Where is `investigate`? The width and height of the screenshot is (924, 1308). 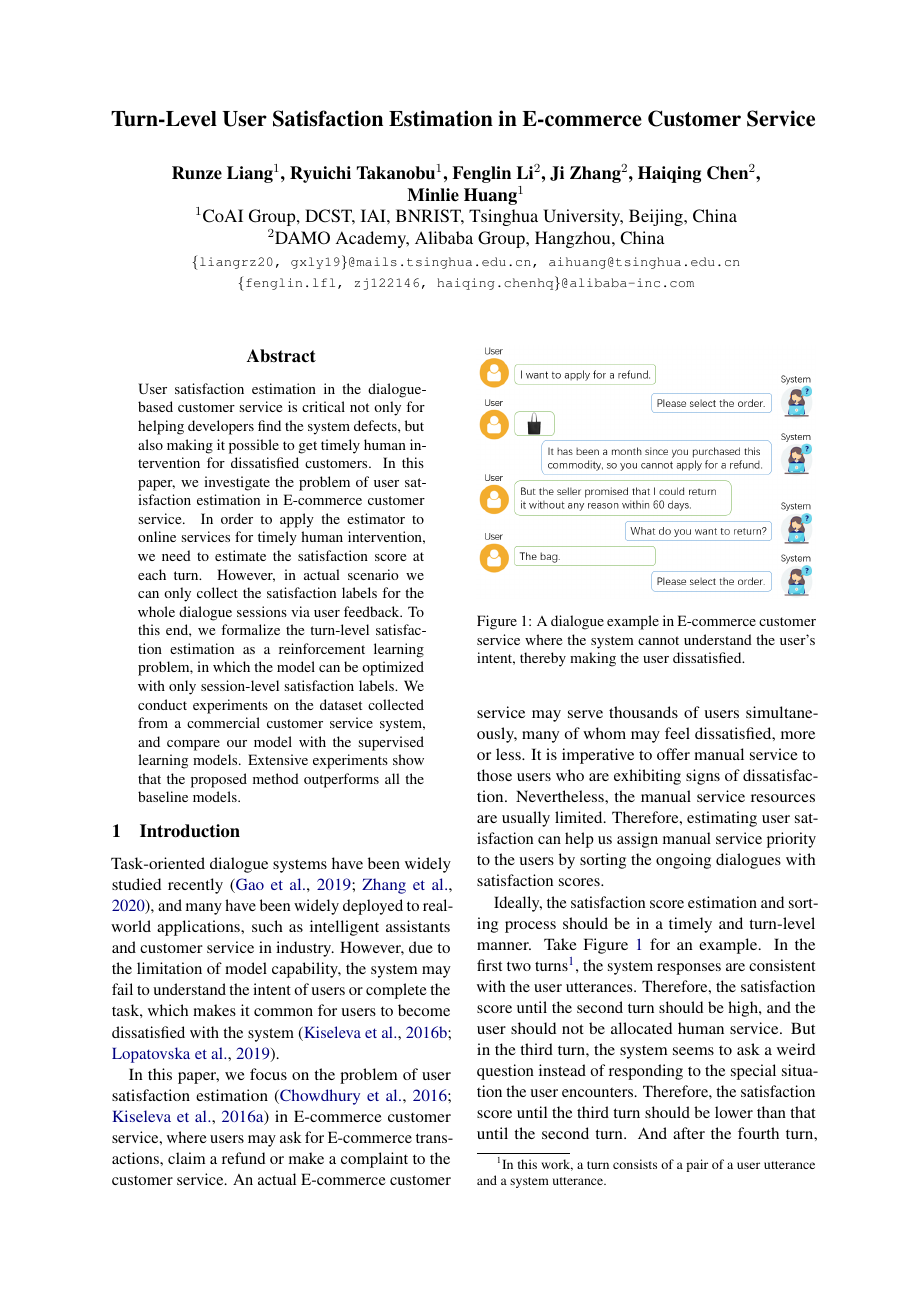
investigate is located at coordinates (237, 483).
